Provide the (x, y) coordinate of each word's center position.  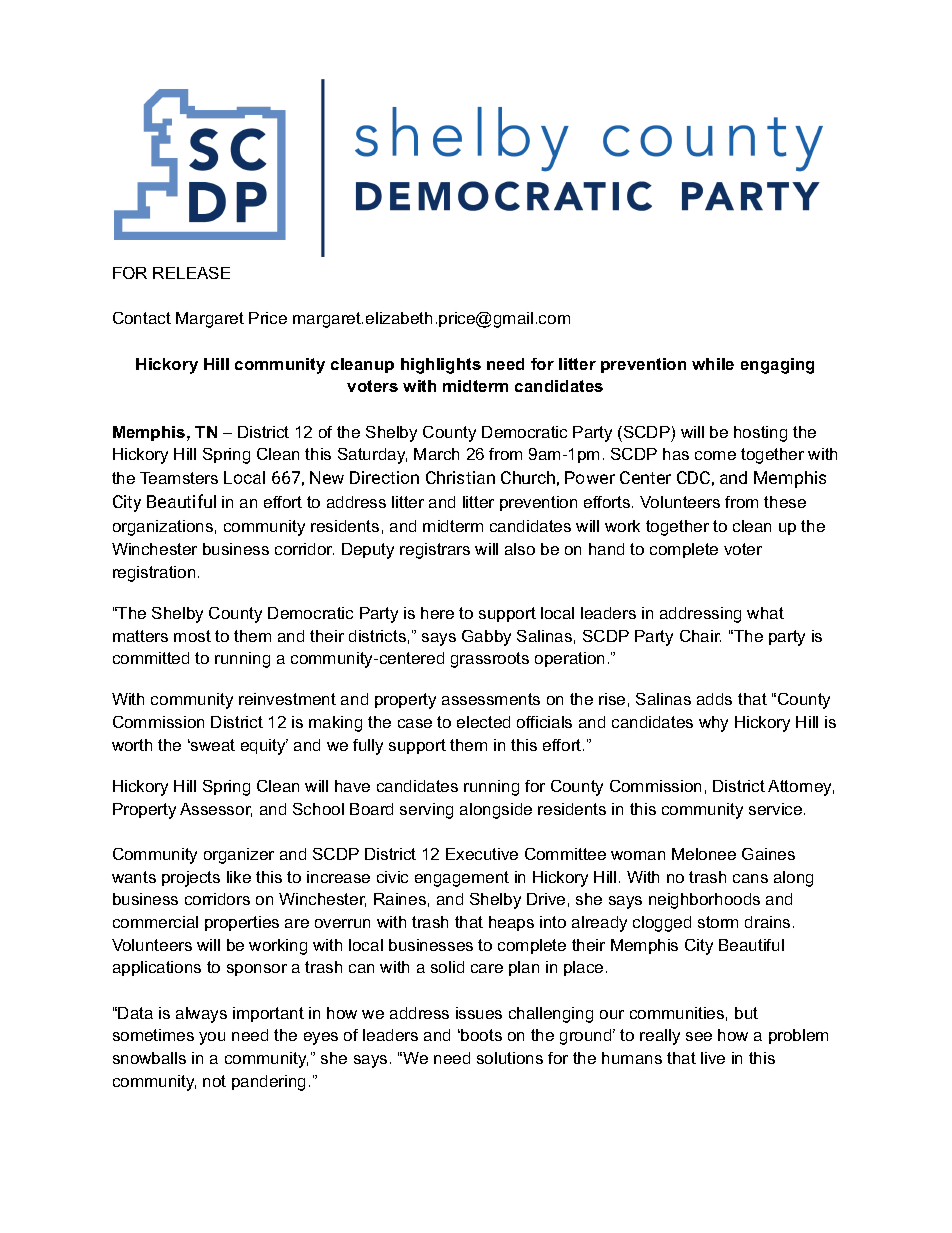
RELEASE (191, 273)
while (713, 364)
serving (426, 811)
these (785, 502)
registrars (435, 551)
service (777, 809)
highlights (441, 366)
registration (154, 574)
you (212, 1038)
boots (480, 1035)
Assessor (216, 810)
